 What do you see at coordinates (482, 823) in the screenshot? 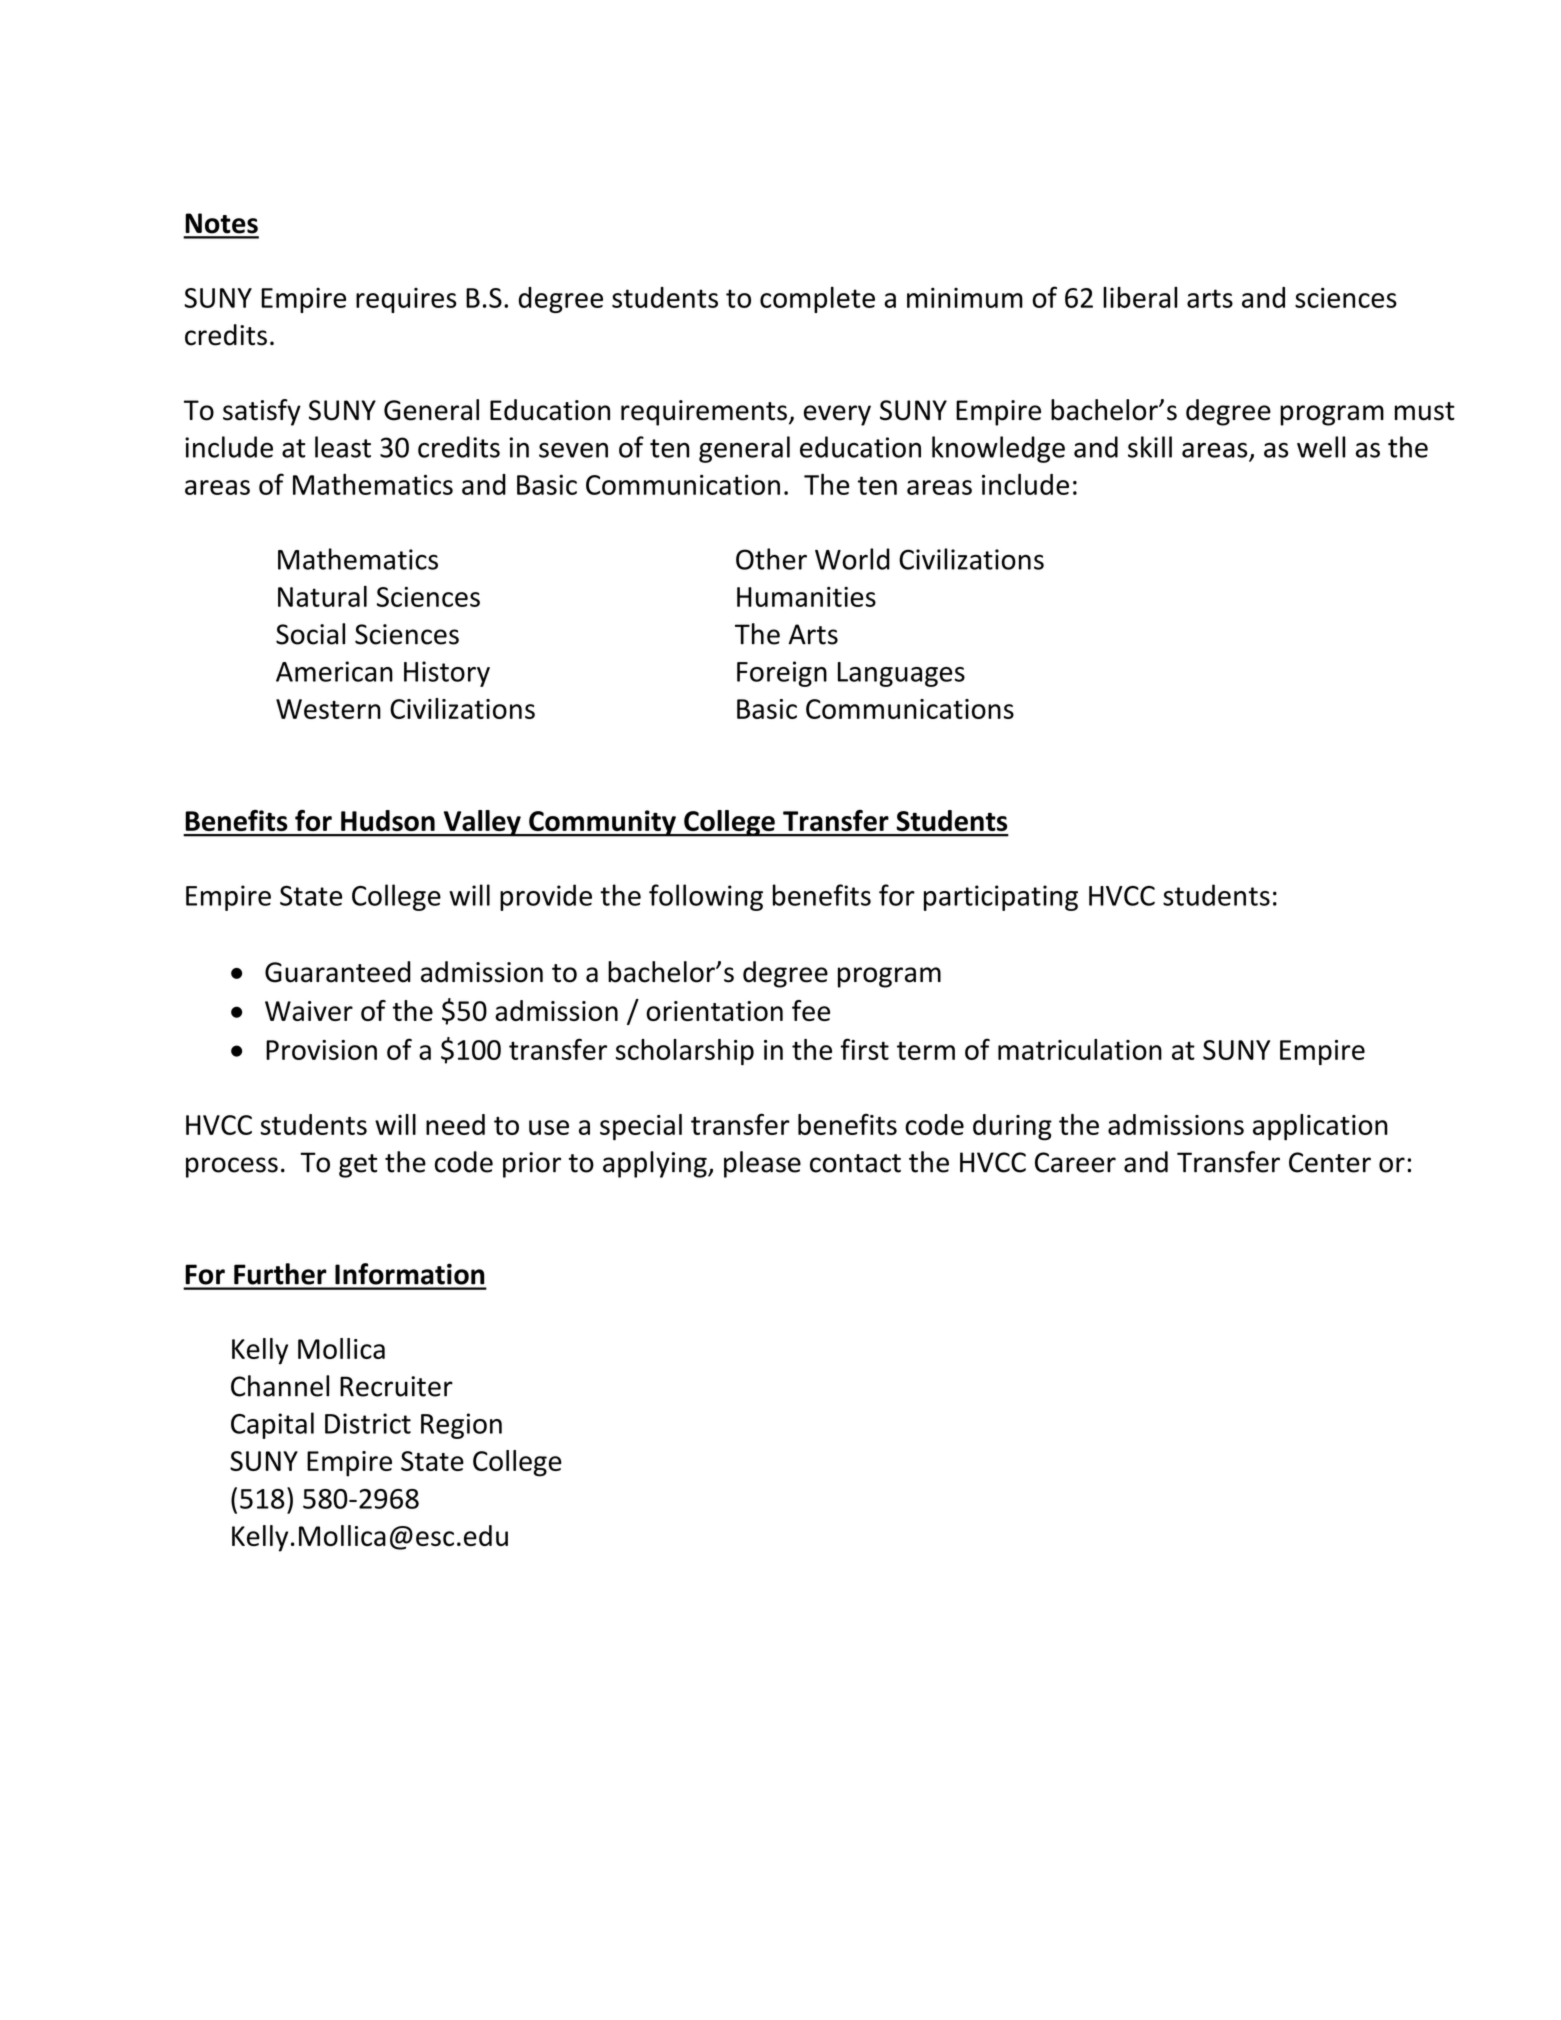
I see `Valley` at bounding box center [482, 823].
